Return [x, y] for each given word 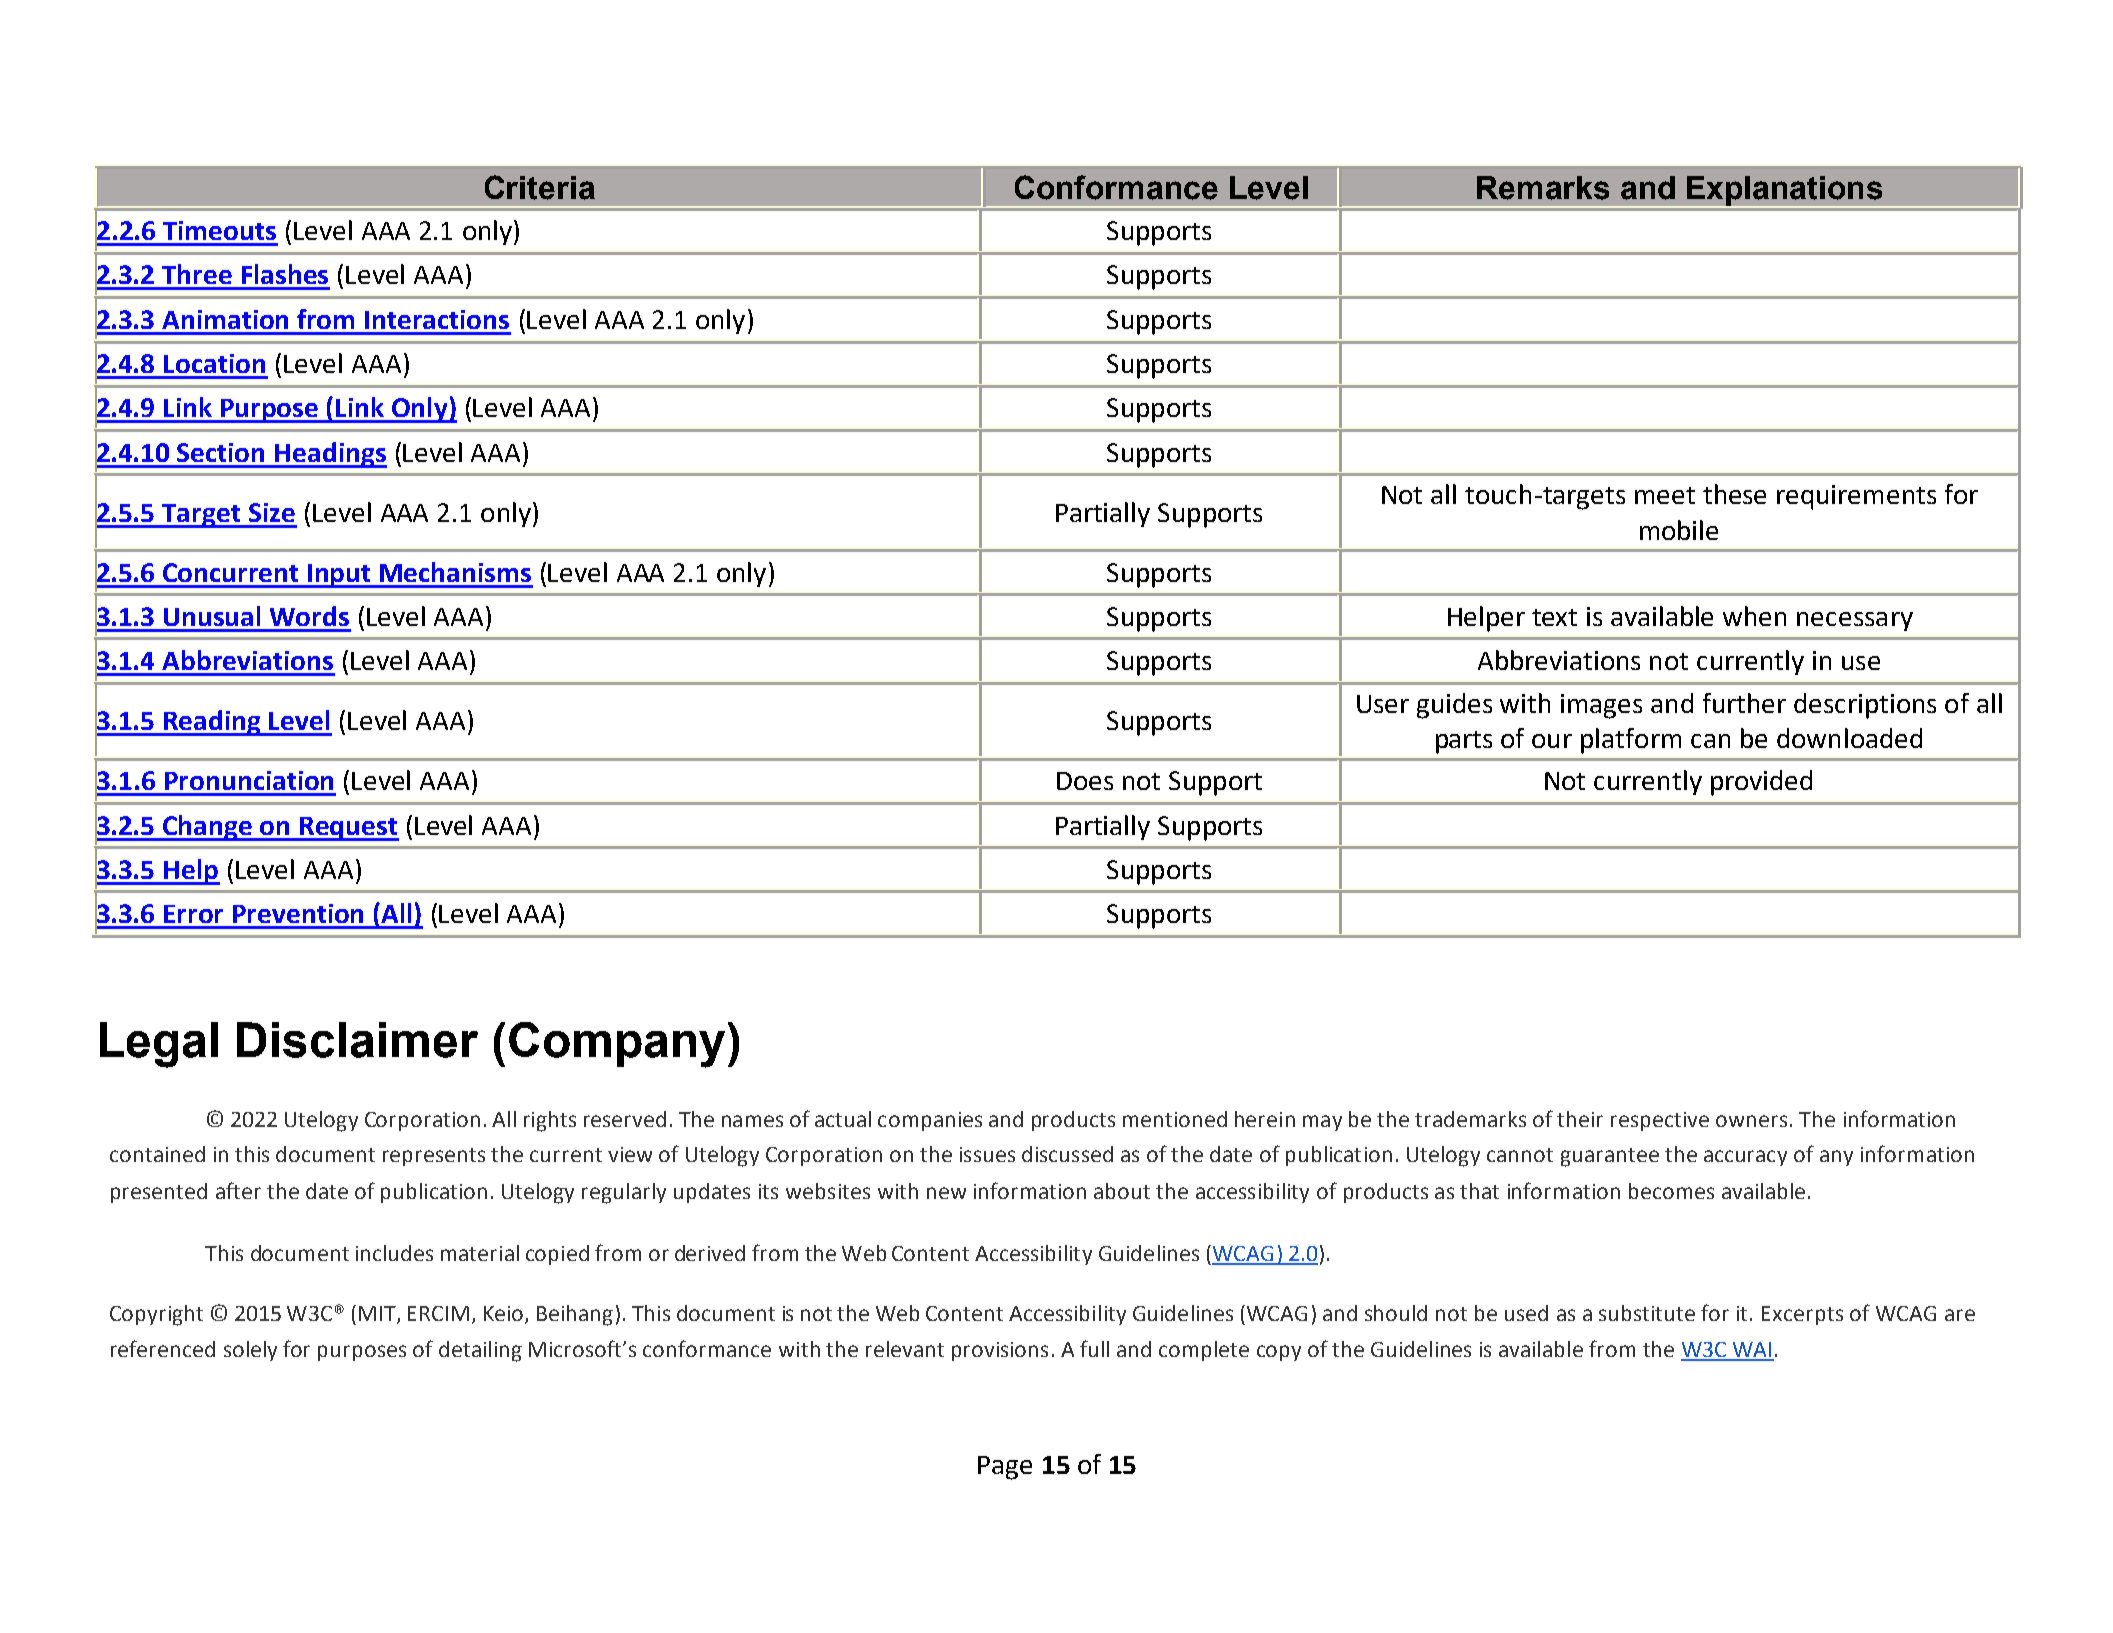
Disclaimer [357, 1040]
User [1383, 704]
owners [1751, 1121]
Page [1005, 1468]
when [1754, 616]
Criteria [540, 187]
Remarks [1543, 188]
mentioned [1175, 1119]
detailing [480, 1351]
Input [340, 576]
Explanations [1785, 192]
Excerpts [1802, 1315]
